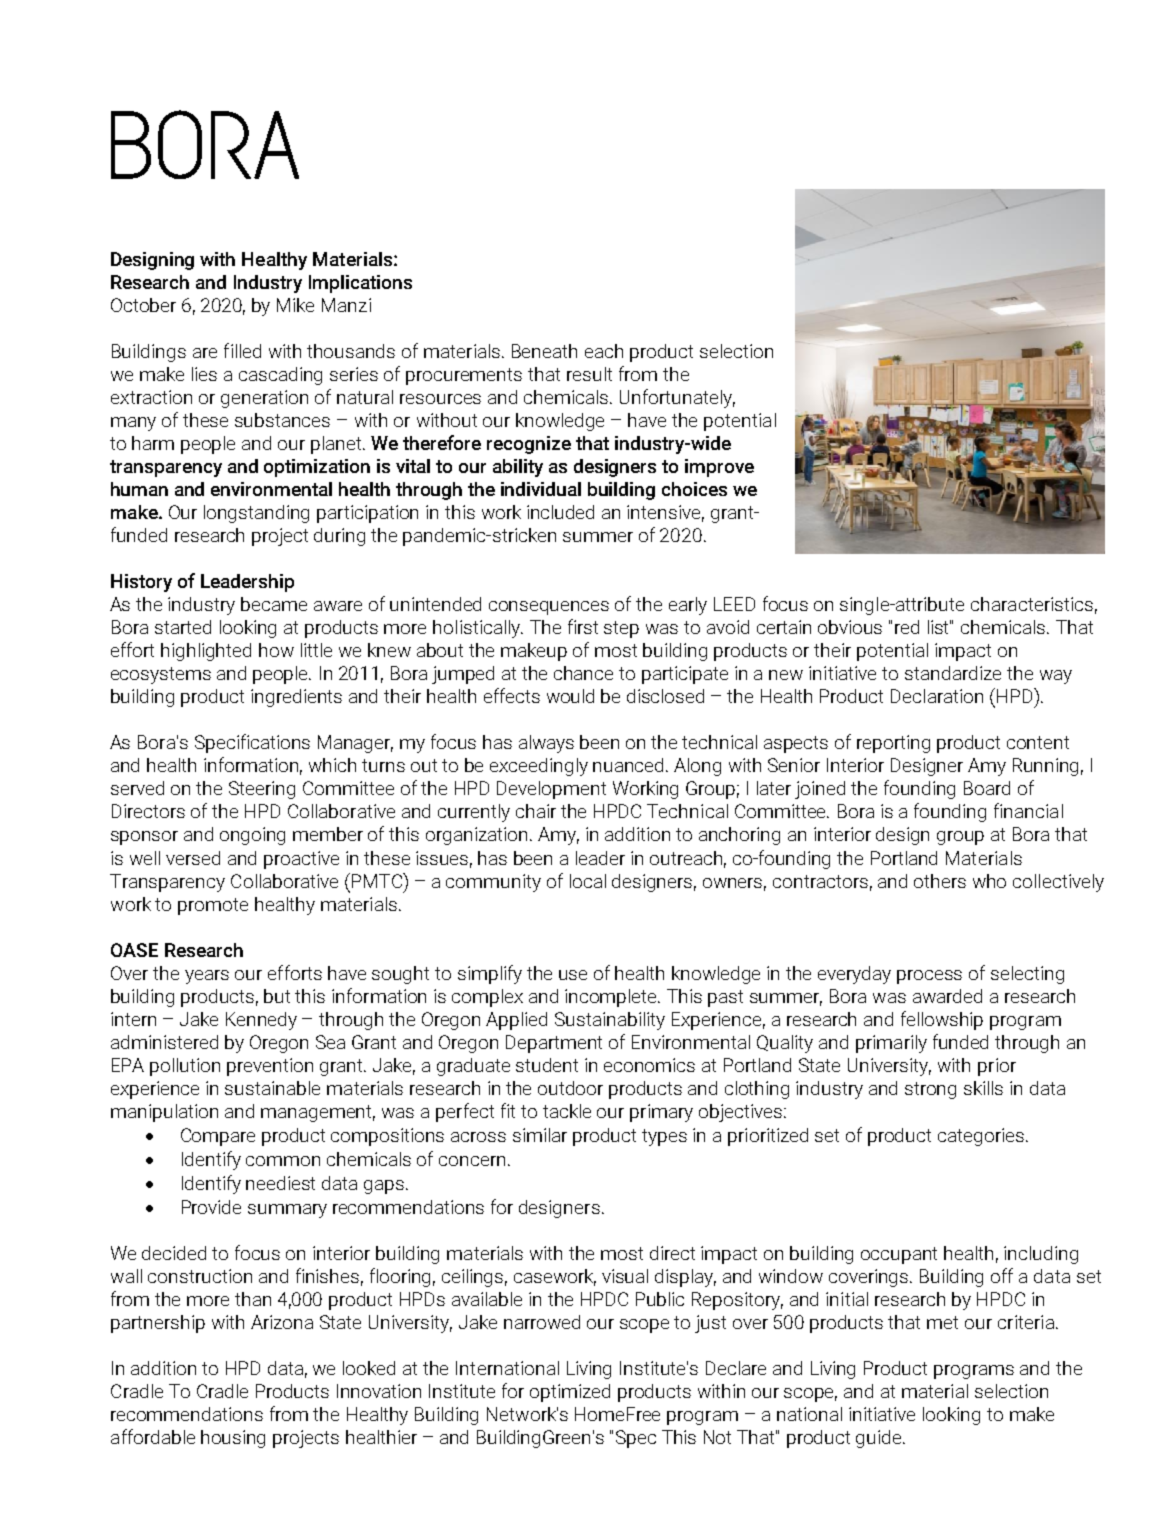 Image resolution: width=1174 pixels, height=1519 pixels. I want to click on optimized, so click(570, 1393).
